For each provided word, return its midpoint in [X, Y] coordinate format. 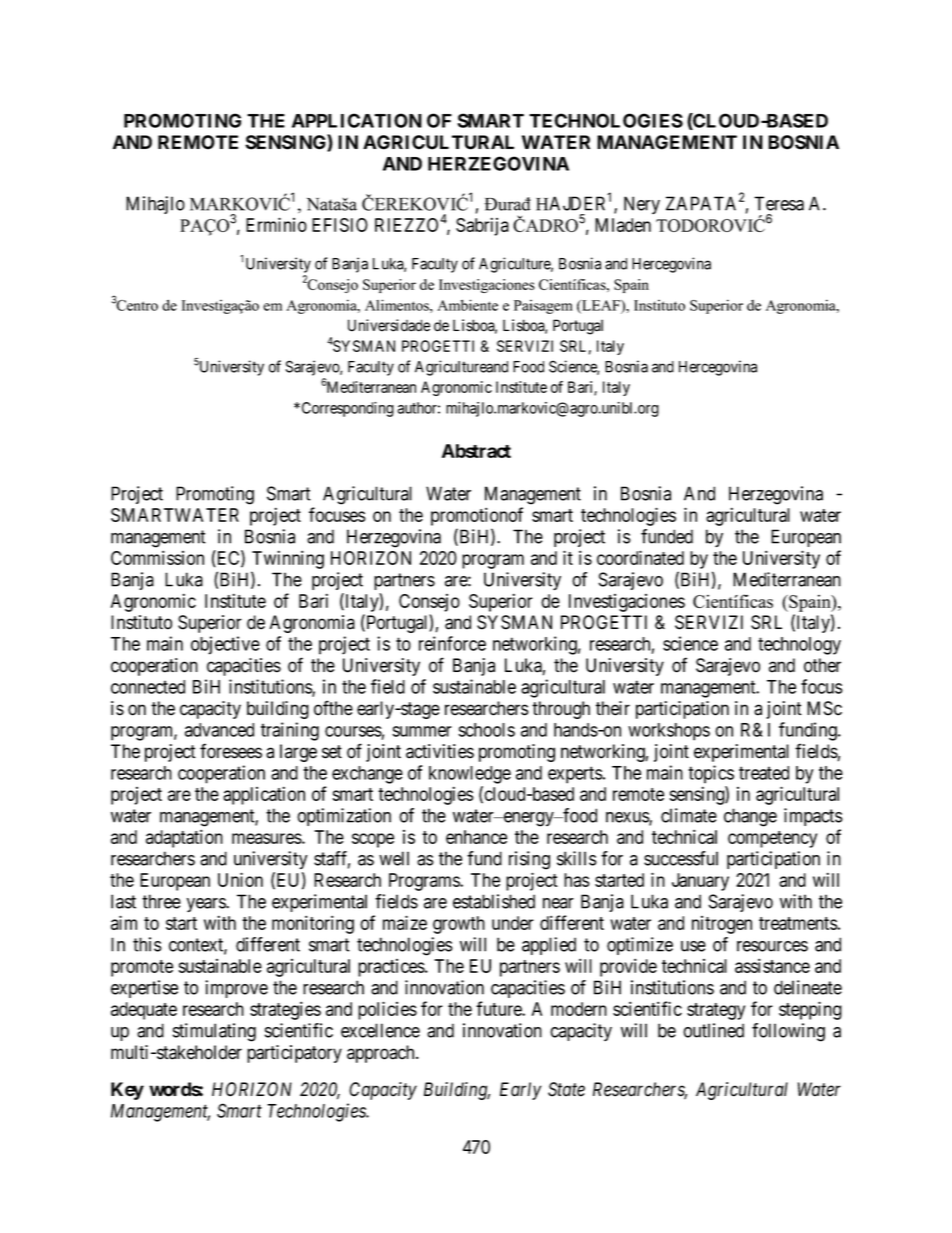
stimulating [214, 1032]
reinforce [452, 643]
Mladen [623, 225]
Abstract [476, 451]
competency [772, 839]
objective [225, 645]
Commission [157, 557]
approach [382, 1054]
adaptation [184, 838]
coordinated [640, 557]
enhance [476, 837]
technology [799, 646]
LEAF [601, 306]
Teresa [779, 203]
